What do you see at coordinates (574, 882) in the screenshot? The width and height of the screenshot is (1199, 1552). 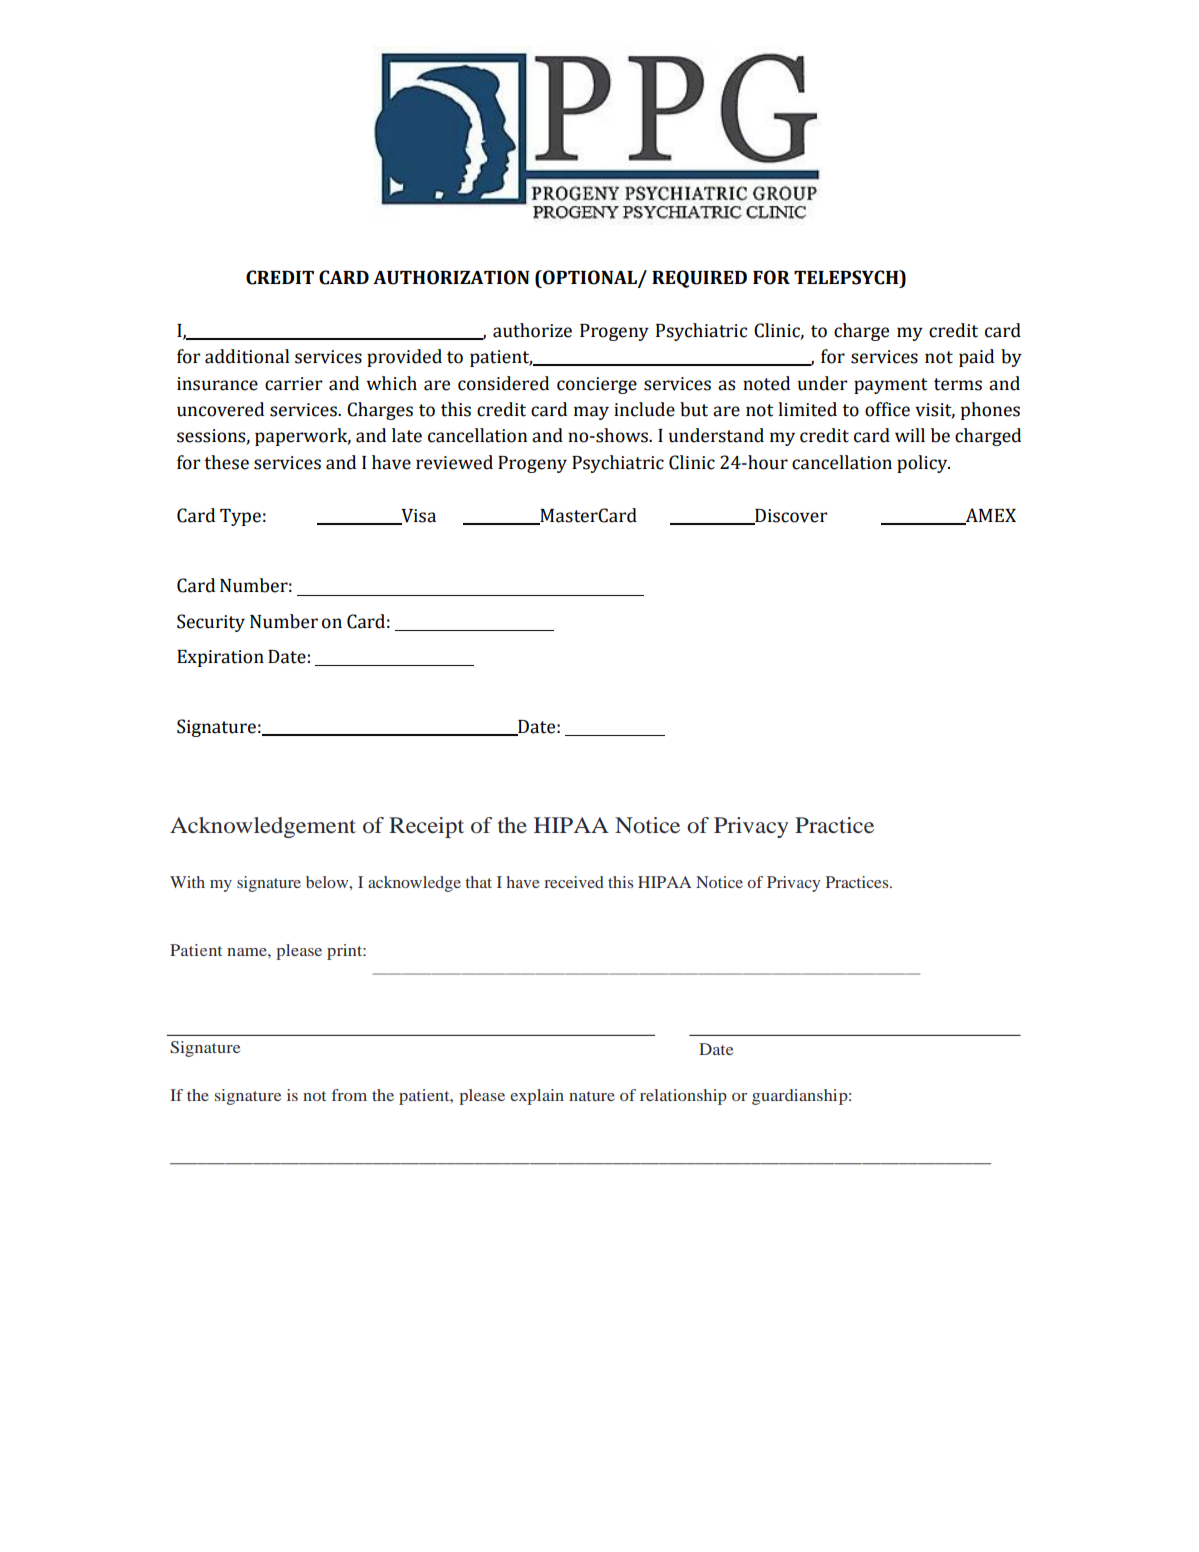 I see `received` at bounding box center [574, 882].
